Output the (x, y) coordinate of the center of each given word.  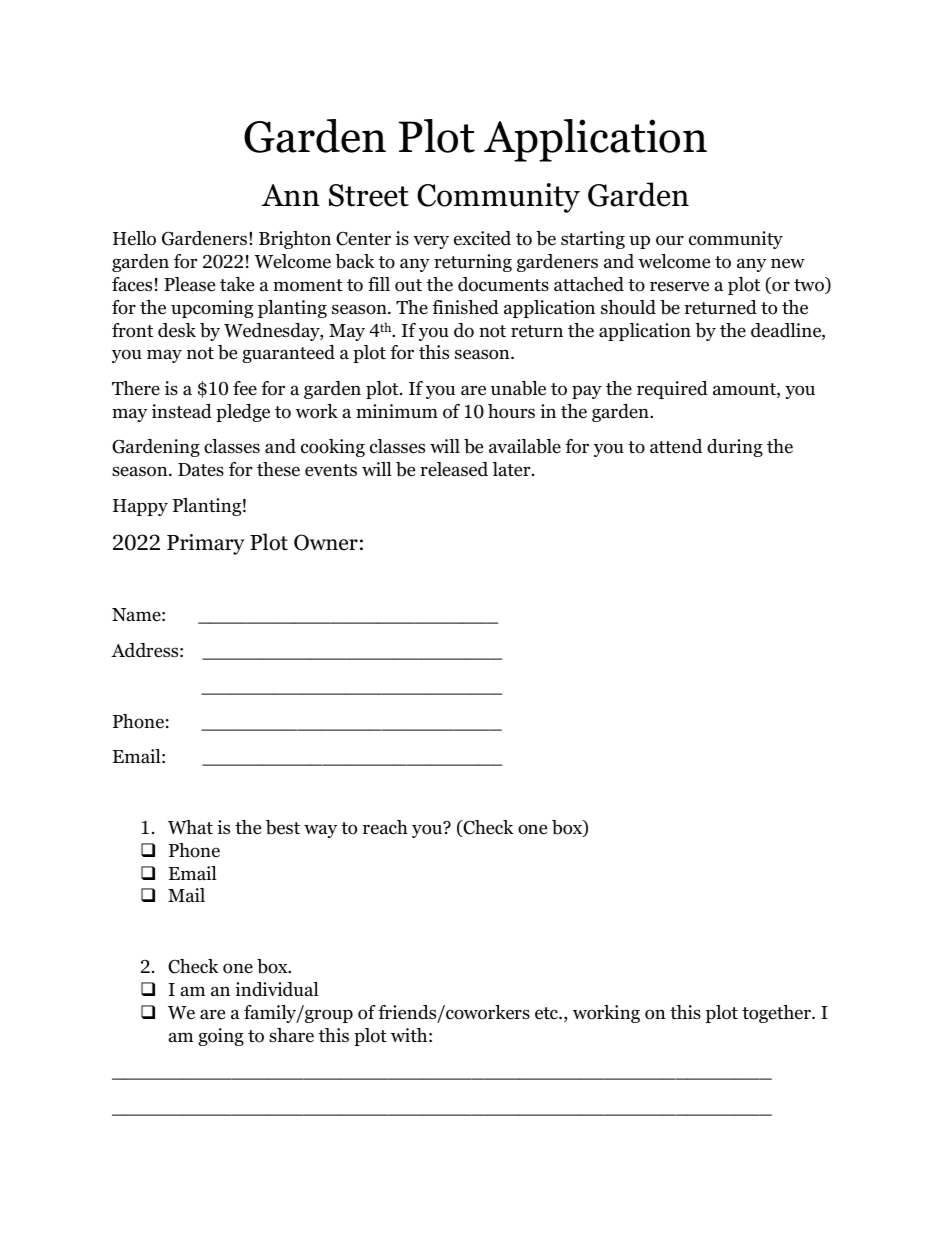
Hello (134, 238)
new (788, 263)
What (190, 827)
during (735, 448)
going (221, 1037)
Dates (201, 470)
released (454, 469)
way (320, 831)
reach (385, 827)
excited (482, 238)
